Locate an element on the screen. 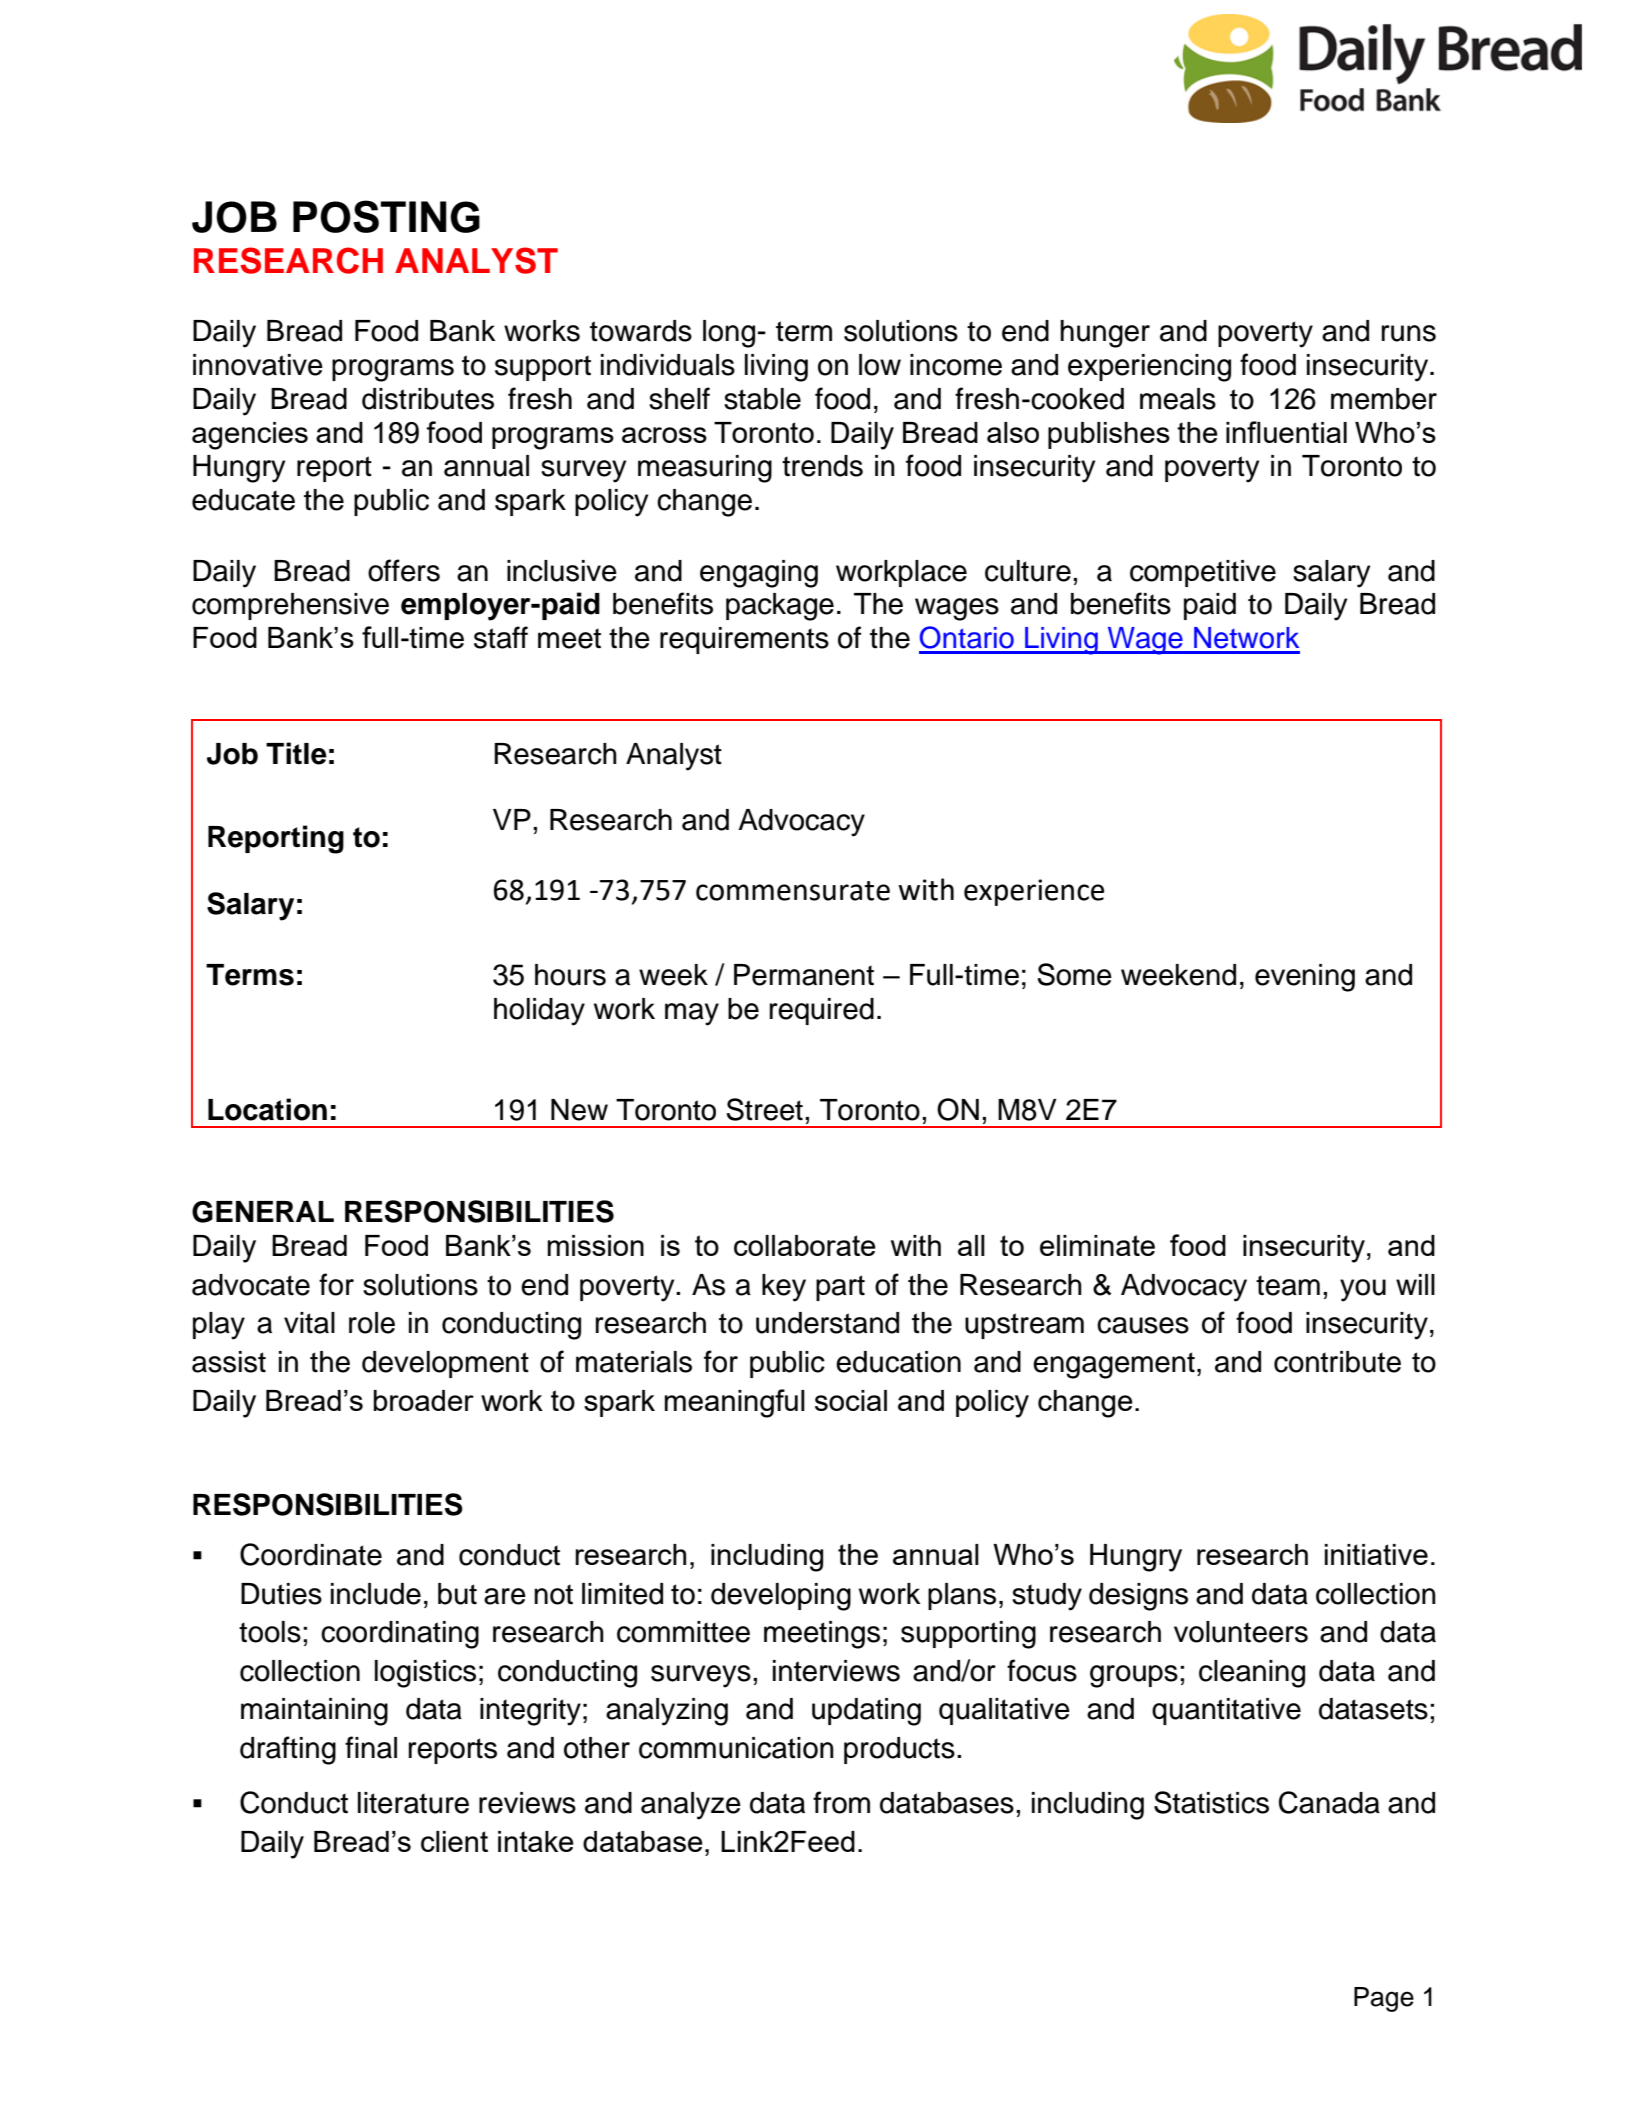  low is located at coordinates (880, 365).
